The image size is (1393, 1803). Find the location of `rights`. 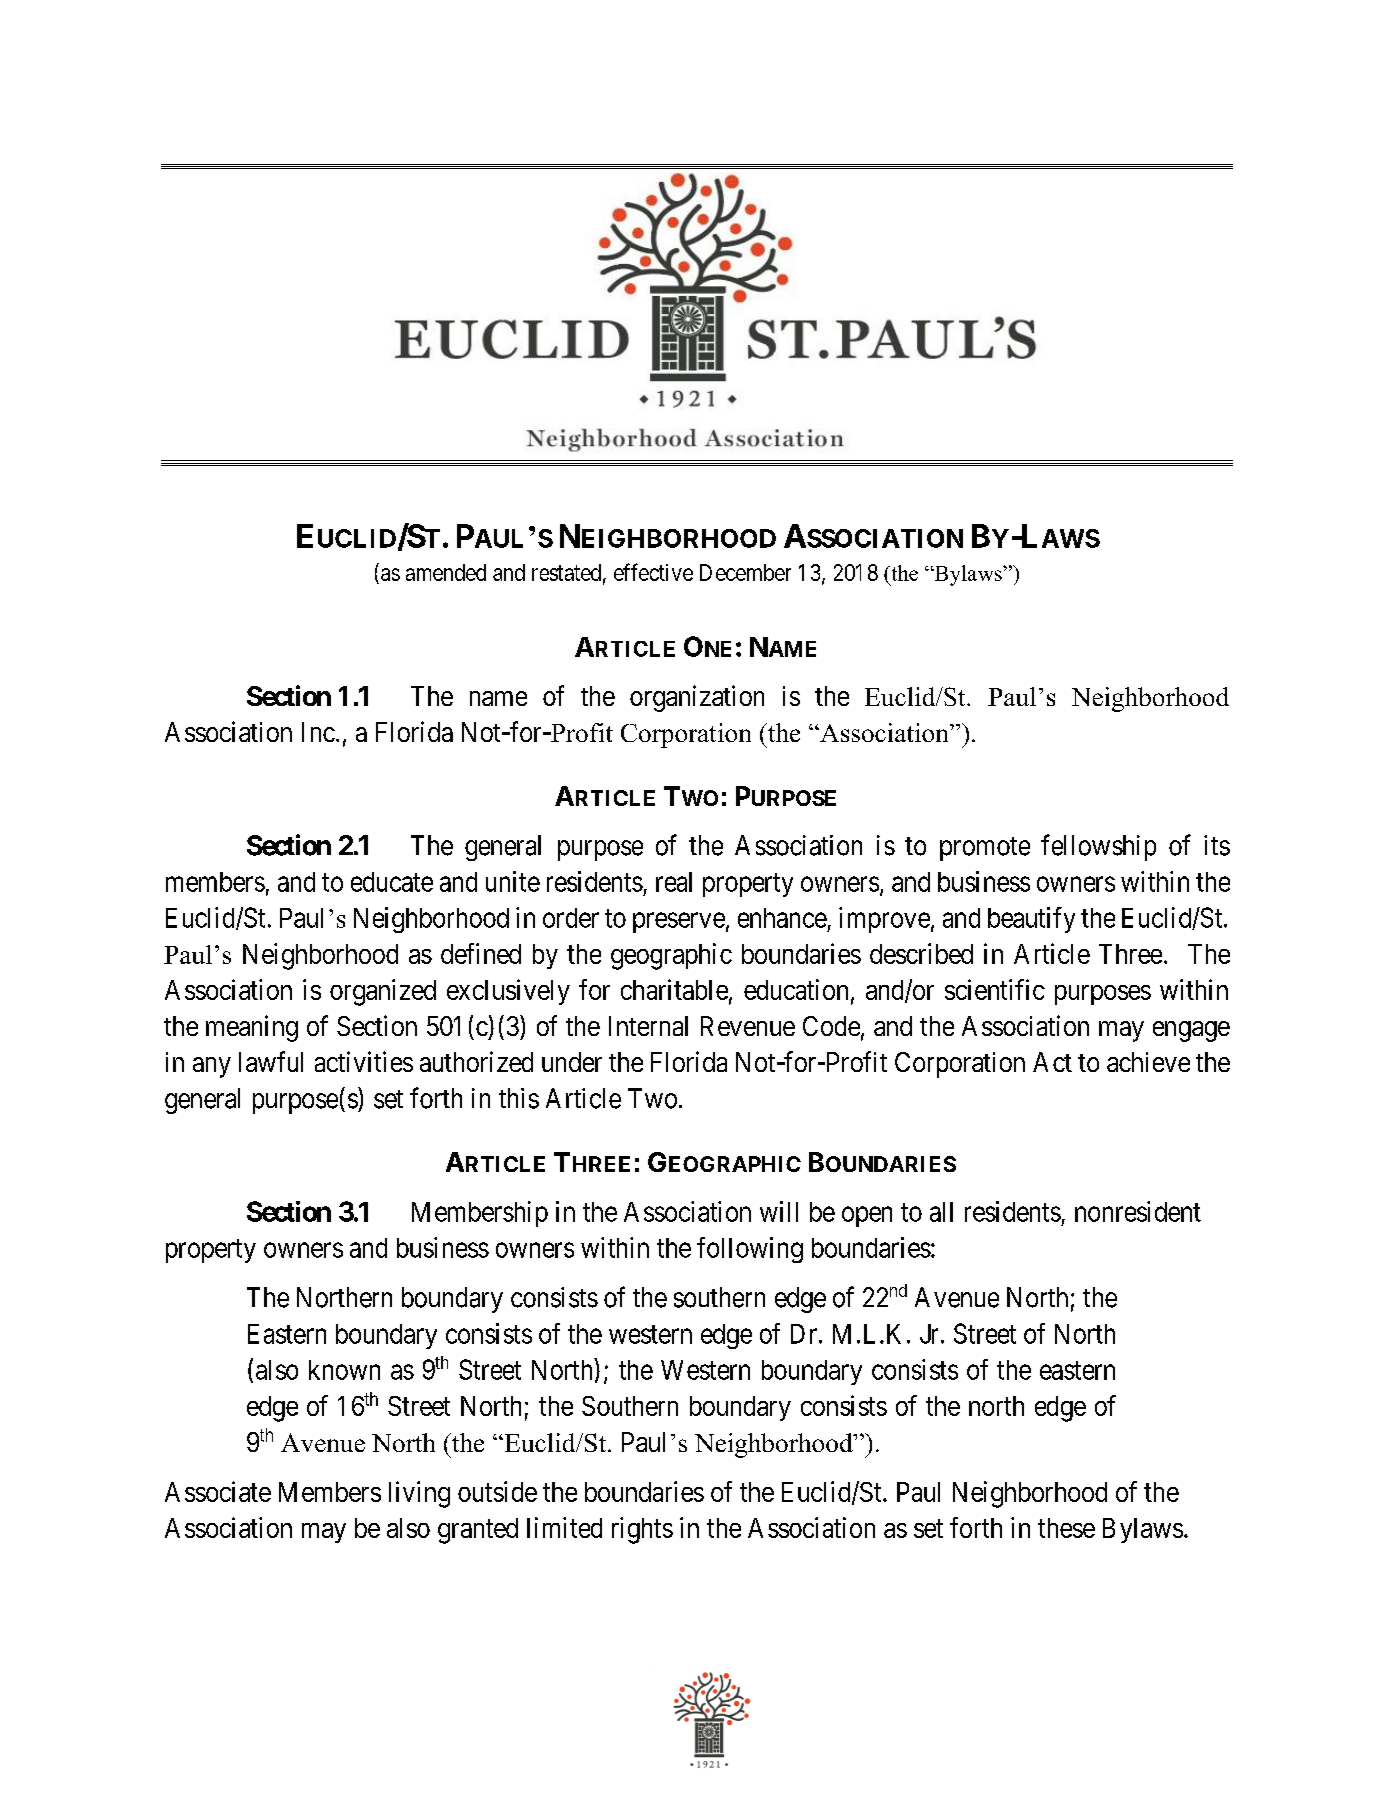

rights is located at coordinates (642, 1530).
